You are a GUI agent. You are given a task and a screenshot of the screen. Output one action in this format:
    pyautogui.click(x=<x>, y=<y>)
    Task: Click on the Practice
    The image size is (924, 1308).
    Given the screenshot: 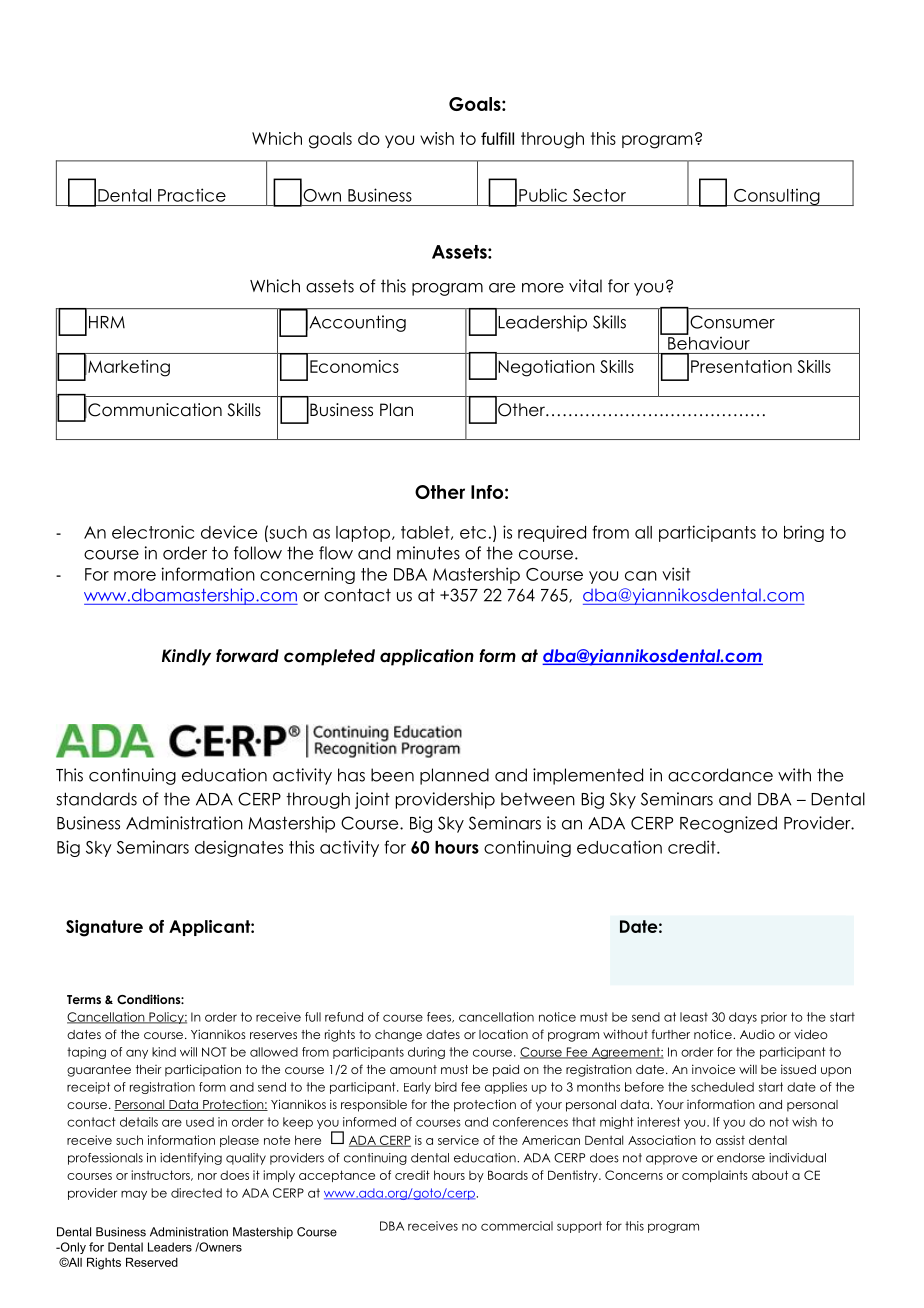 What is the action you would take?
    pyautogui.click(x=192, y=195)
